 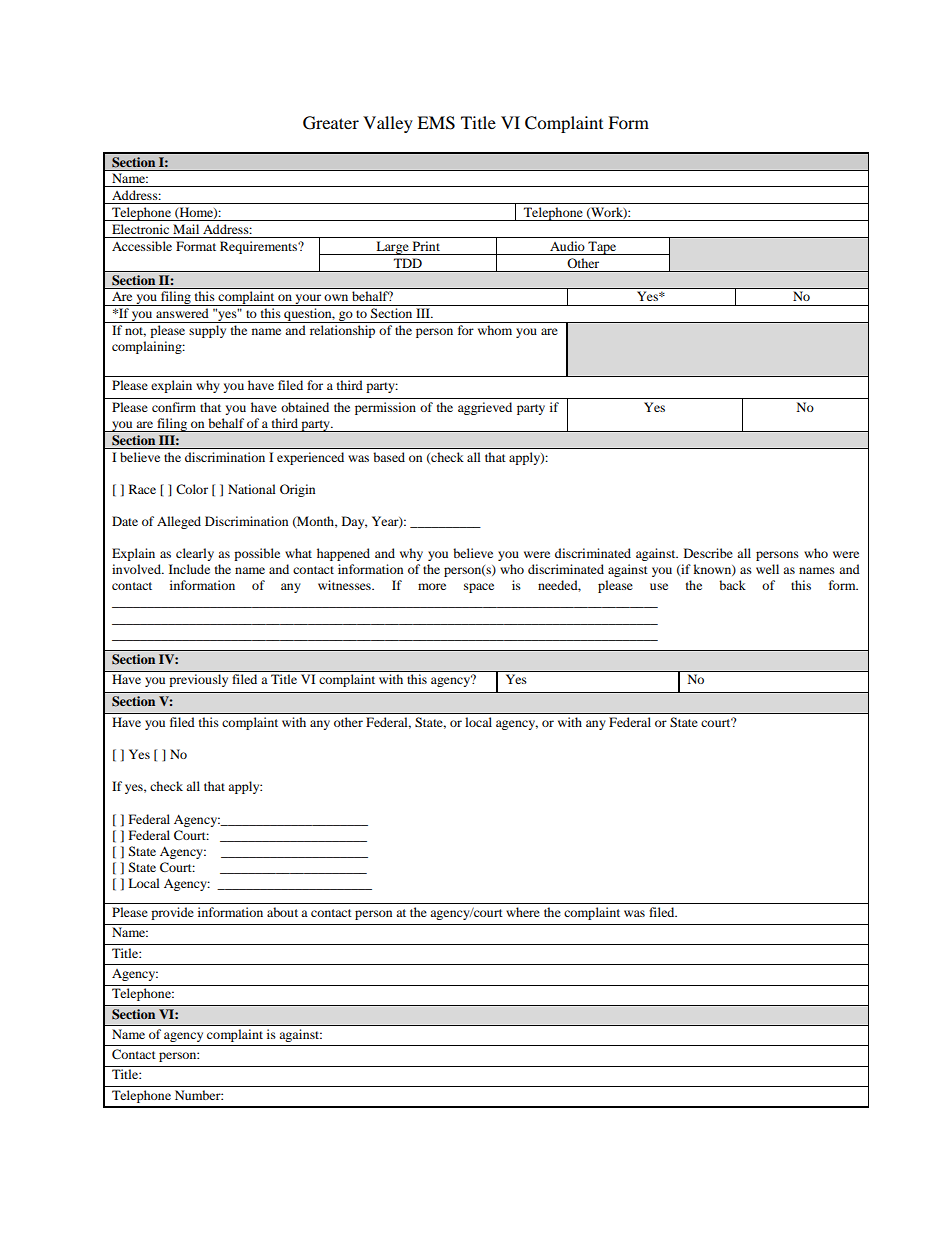 What do you see at coordinates (282, 912) in the screenshot?
I see `about` at bounding box center [282, 912].
